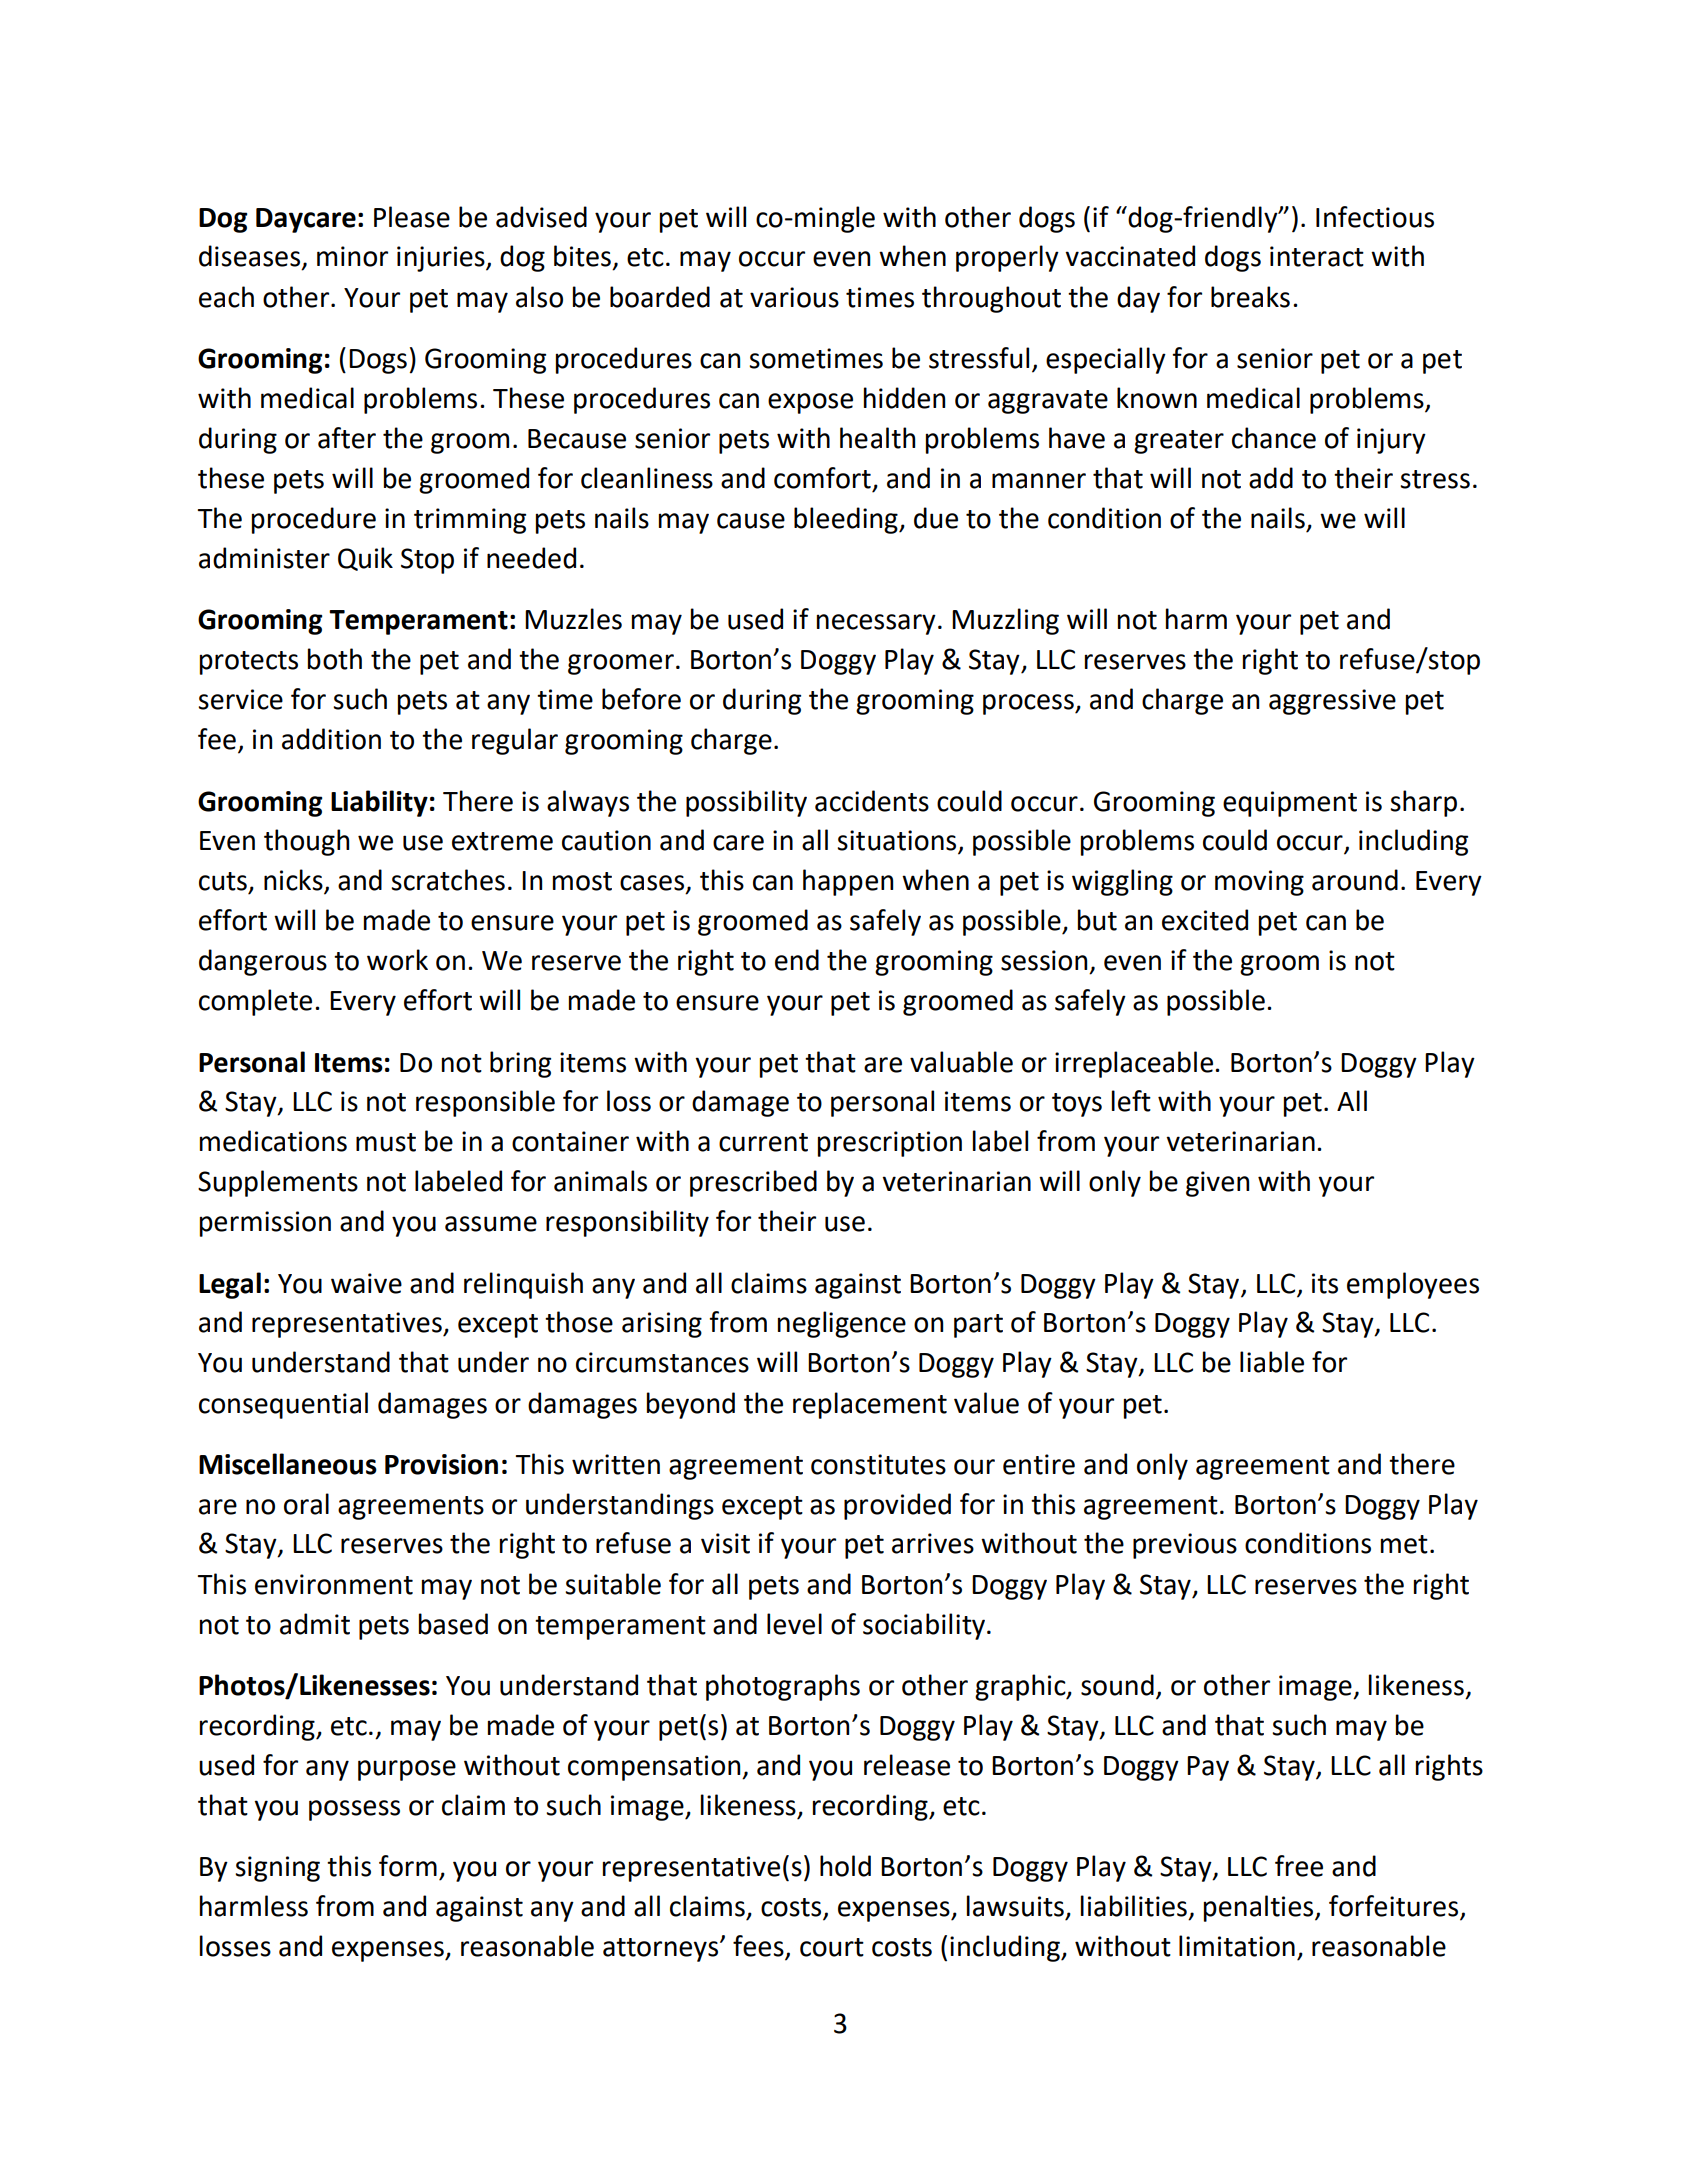 The width and height of the document is (1681, 2176). I want to click on interact, so click(1317, 256).
